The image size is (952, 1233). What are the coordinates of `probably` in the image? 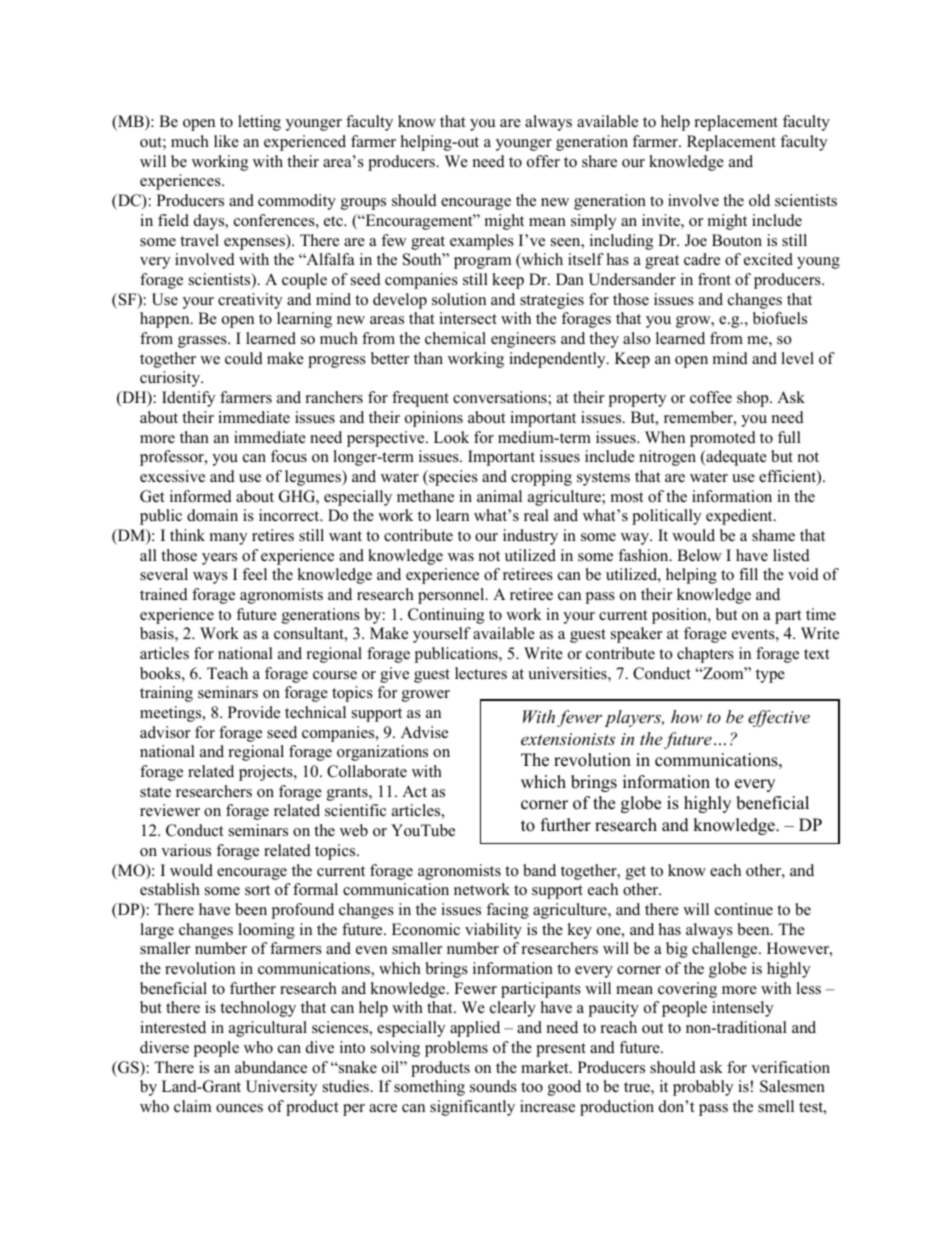 It's located at (703, 1088).
